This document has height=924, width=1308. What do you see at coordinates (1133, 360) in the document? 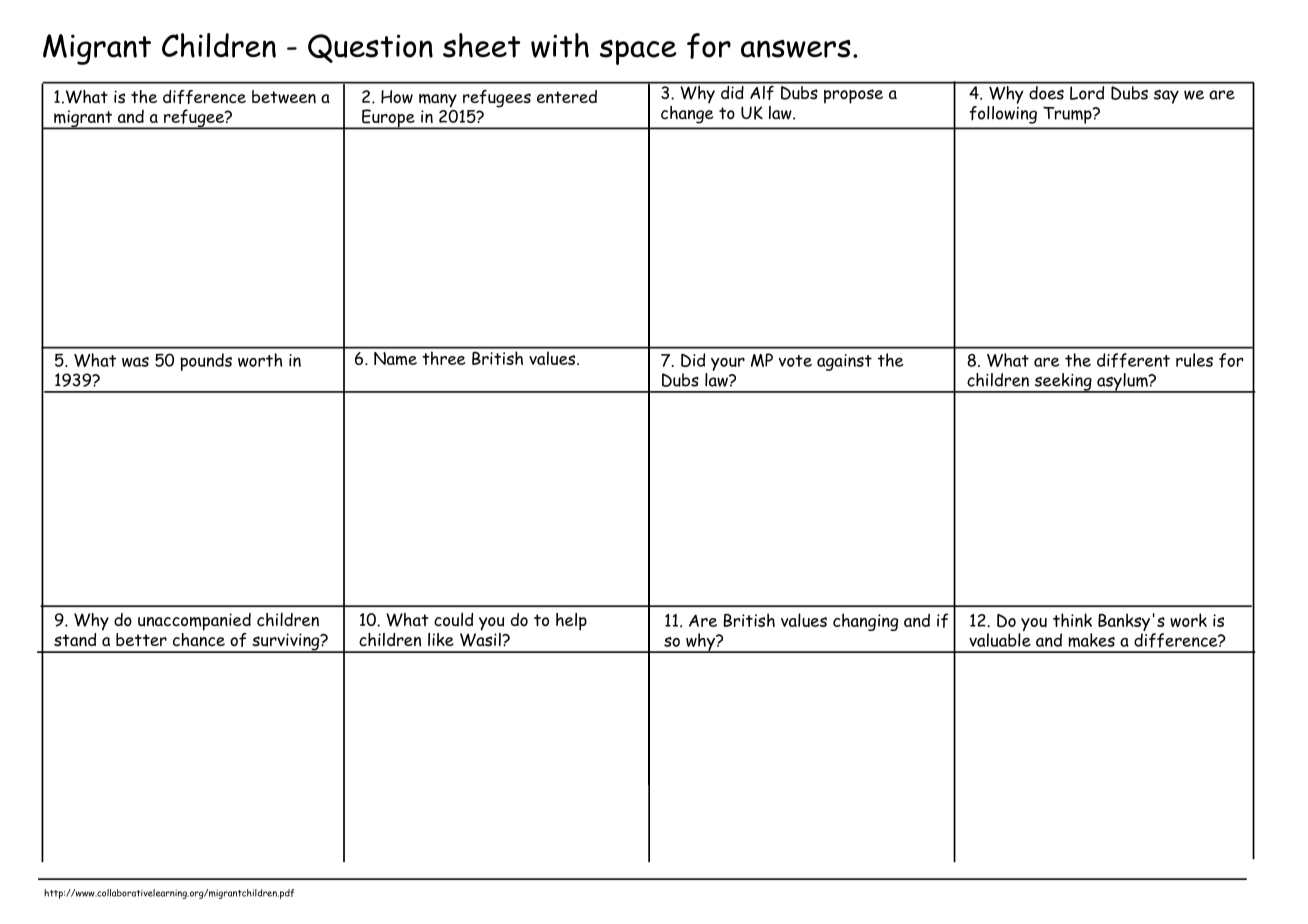
I see `different` at bounding box center [1133, 360].
